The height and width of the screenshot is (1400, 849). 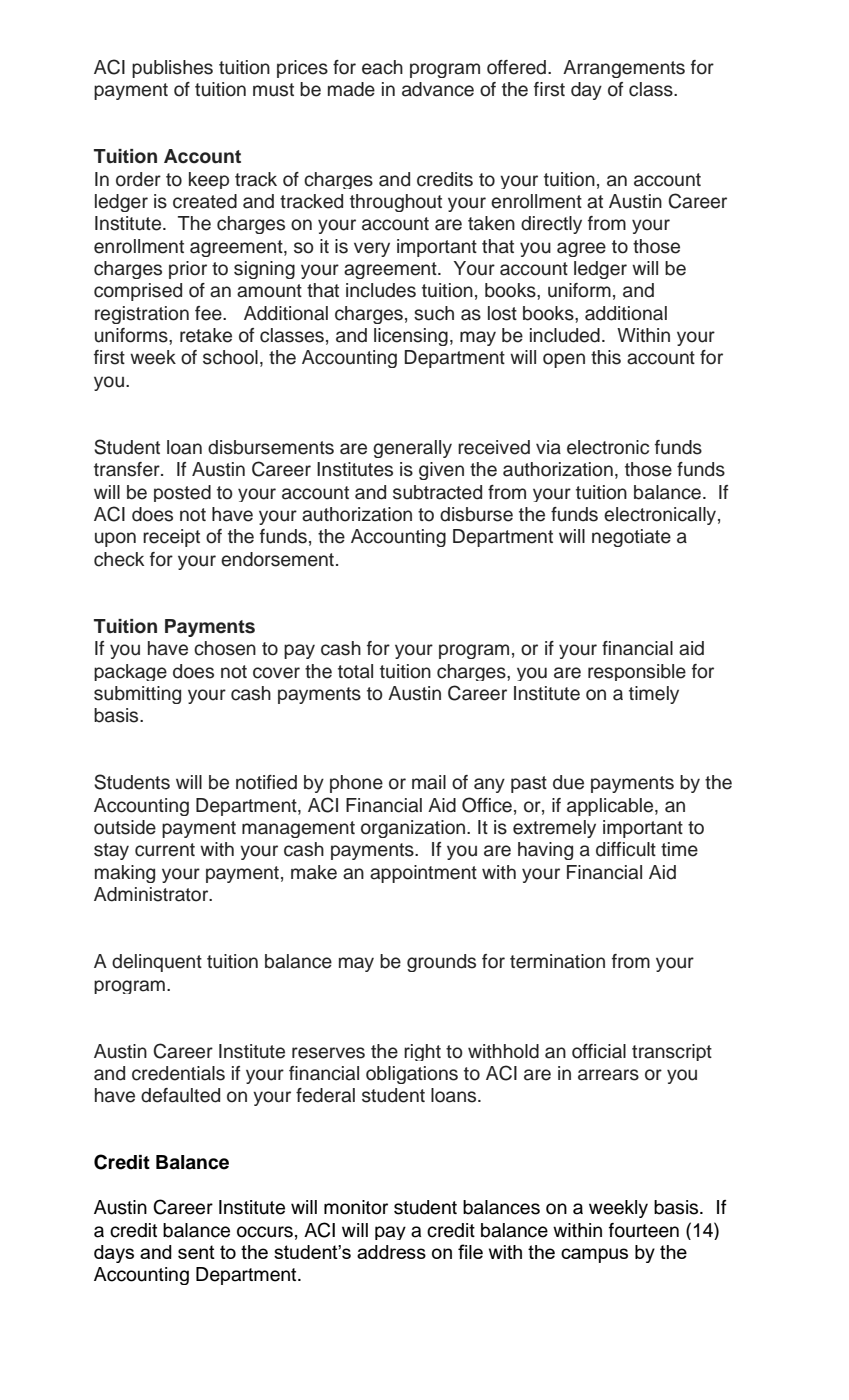 I want to click on total, so click(x=355, y=671).
